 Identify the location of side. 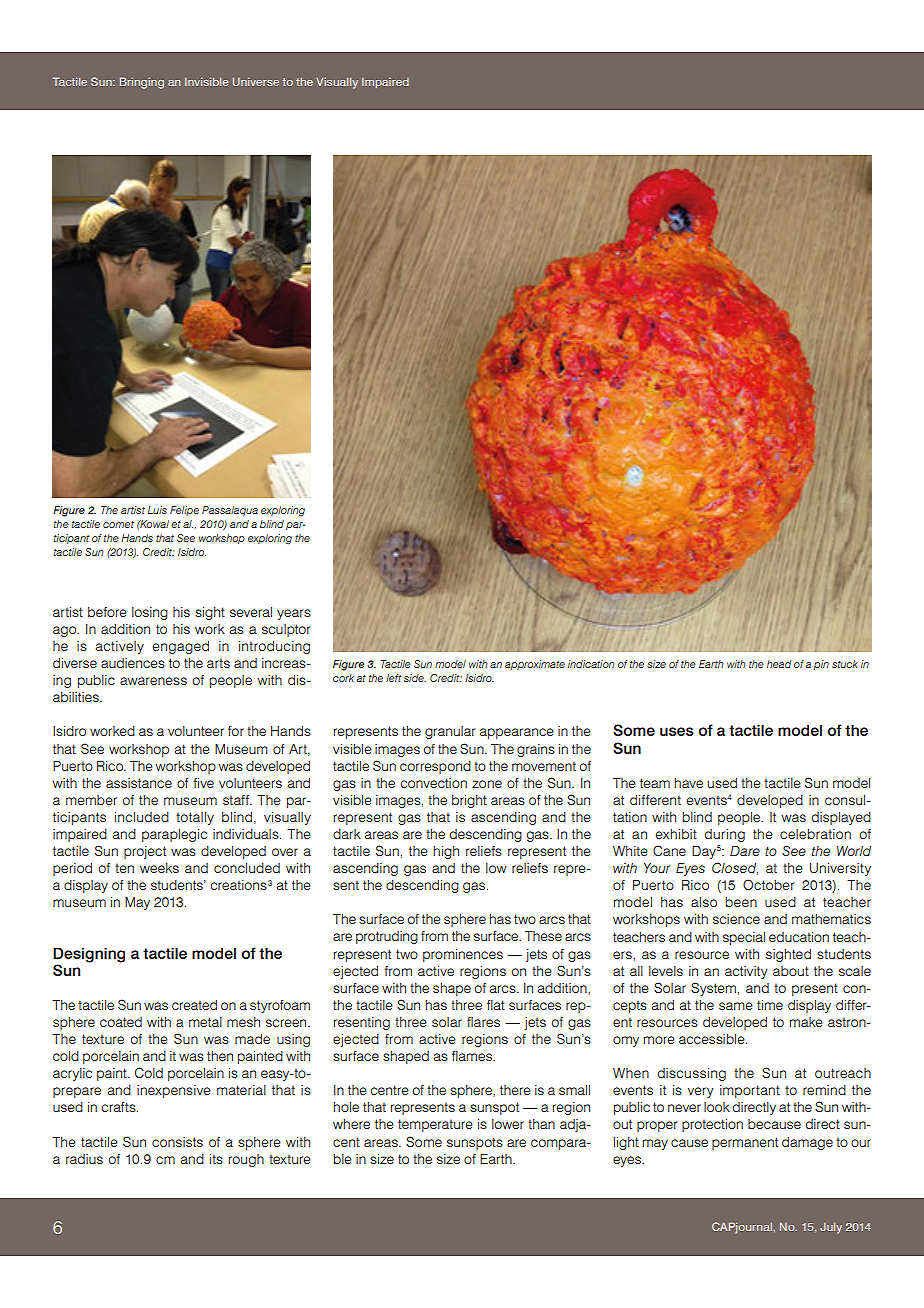
(415, 678).
